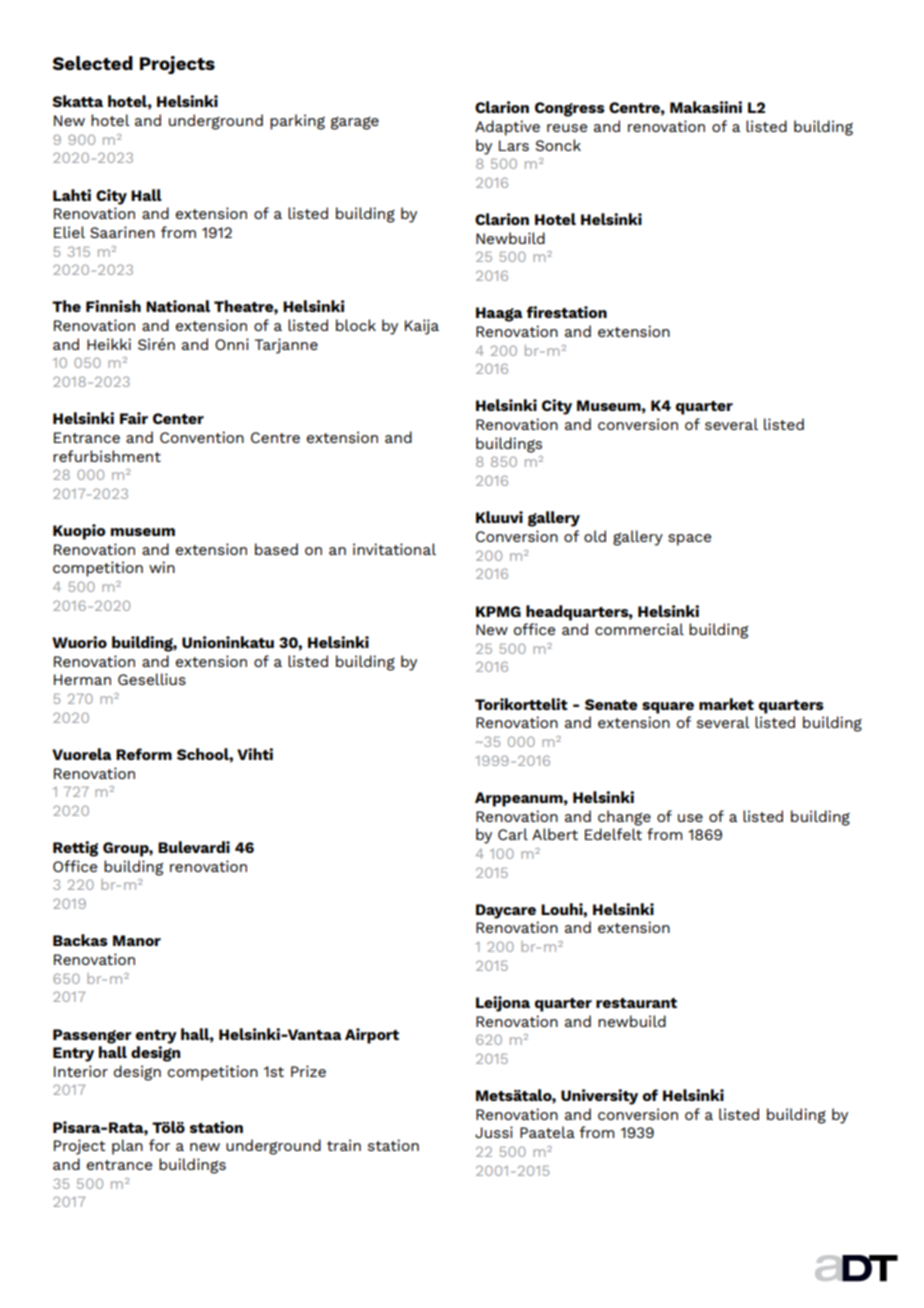 Image resolution: width=924 pixels, height=1308 pixels. Describe the element at coordinates (570, 109) in the image. I see `Congress` at that location.
